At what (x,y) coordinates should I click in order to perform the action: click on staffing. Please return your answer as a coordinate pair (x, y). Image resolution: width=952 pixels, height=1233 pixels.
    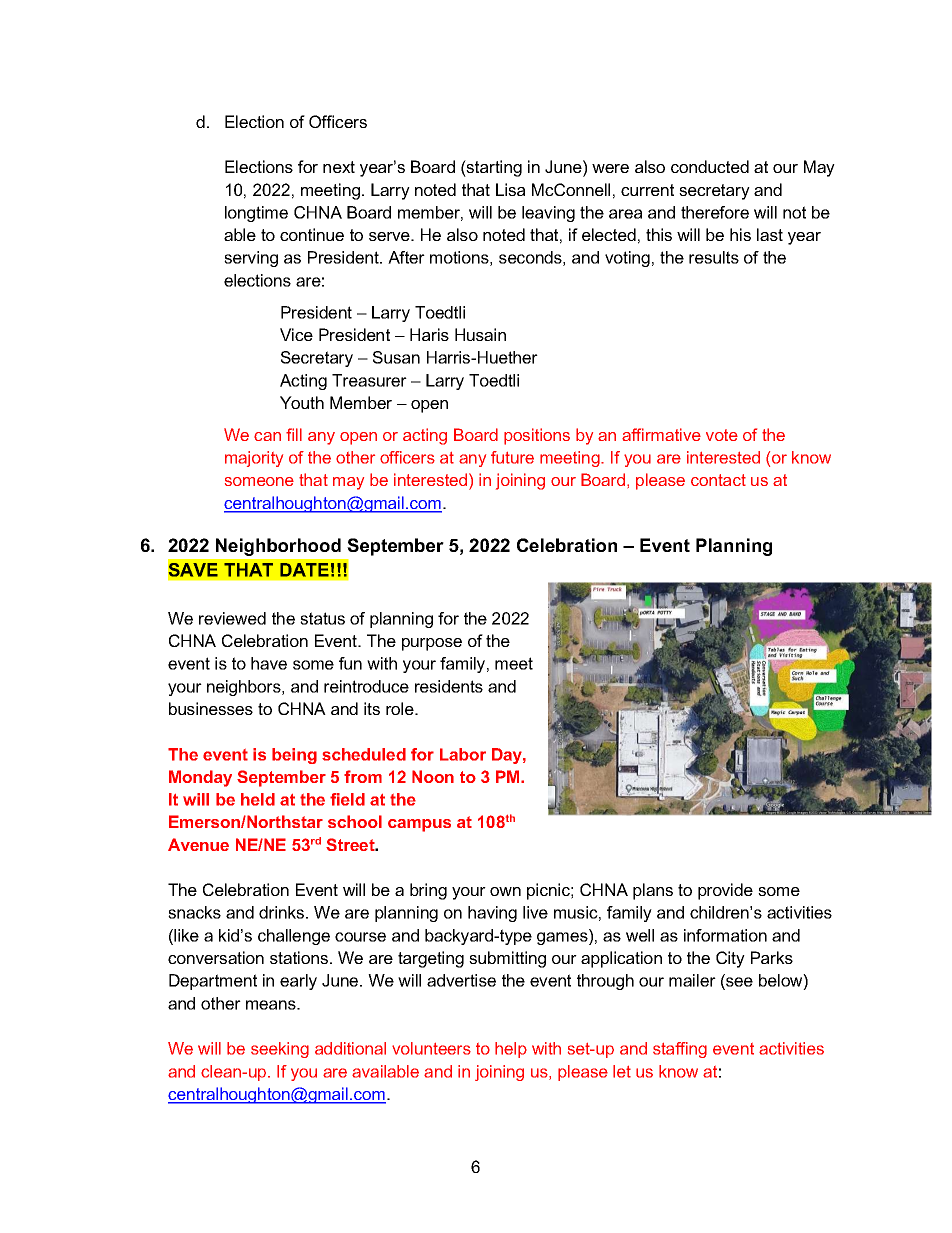
    Looking at the image, I should click on (680, 1050).
